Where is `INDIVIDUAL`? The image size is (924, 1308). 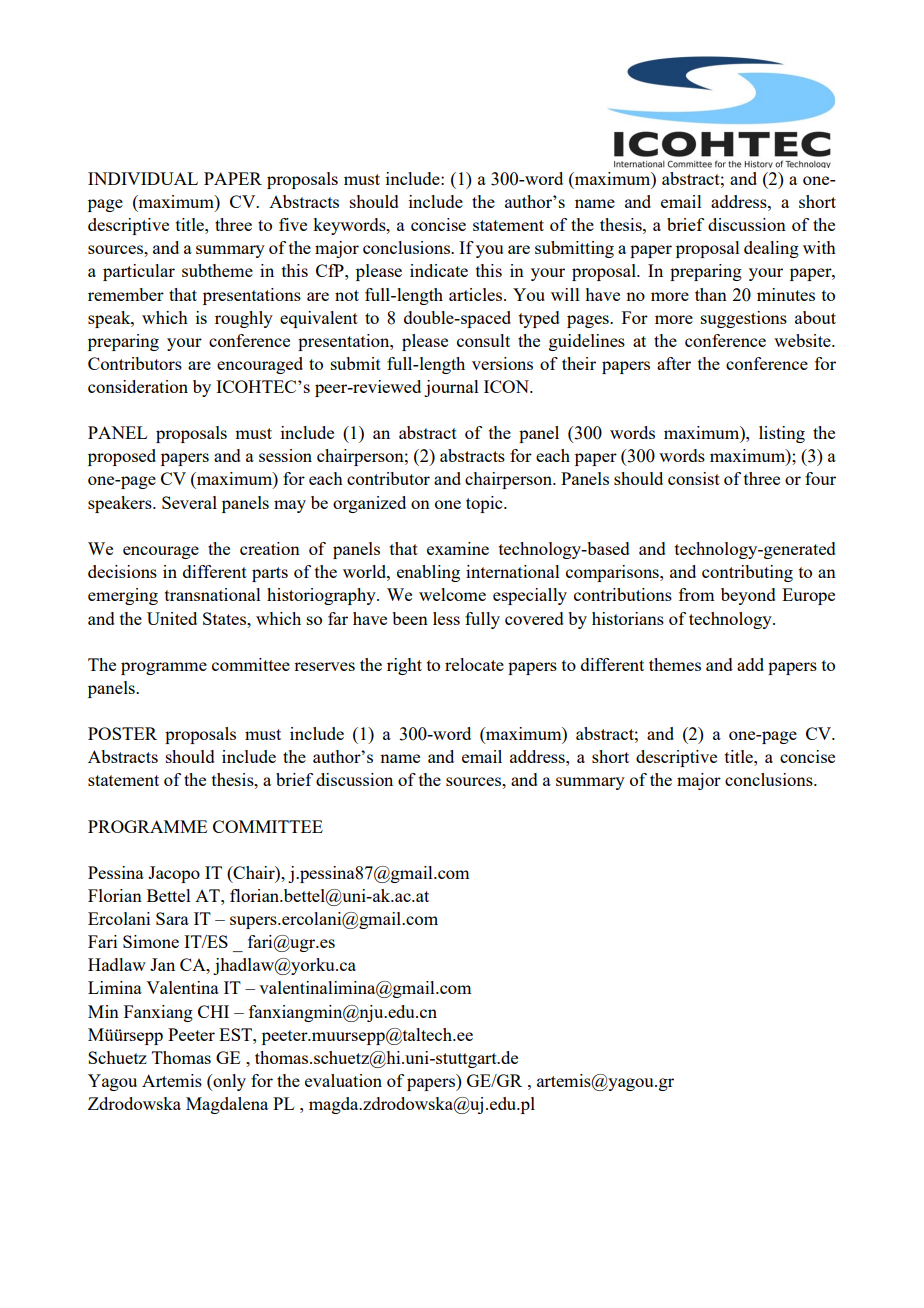 INDIVIDUAL is located at coordinates (143, 178).
